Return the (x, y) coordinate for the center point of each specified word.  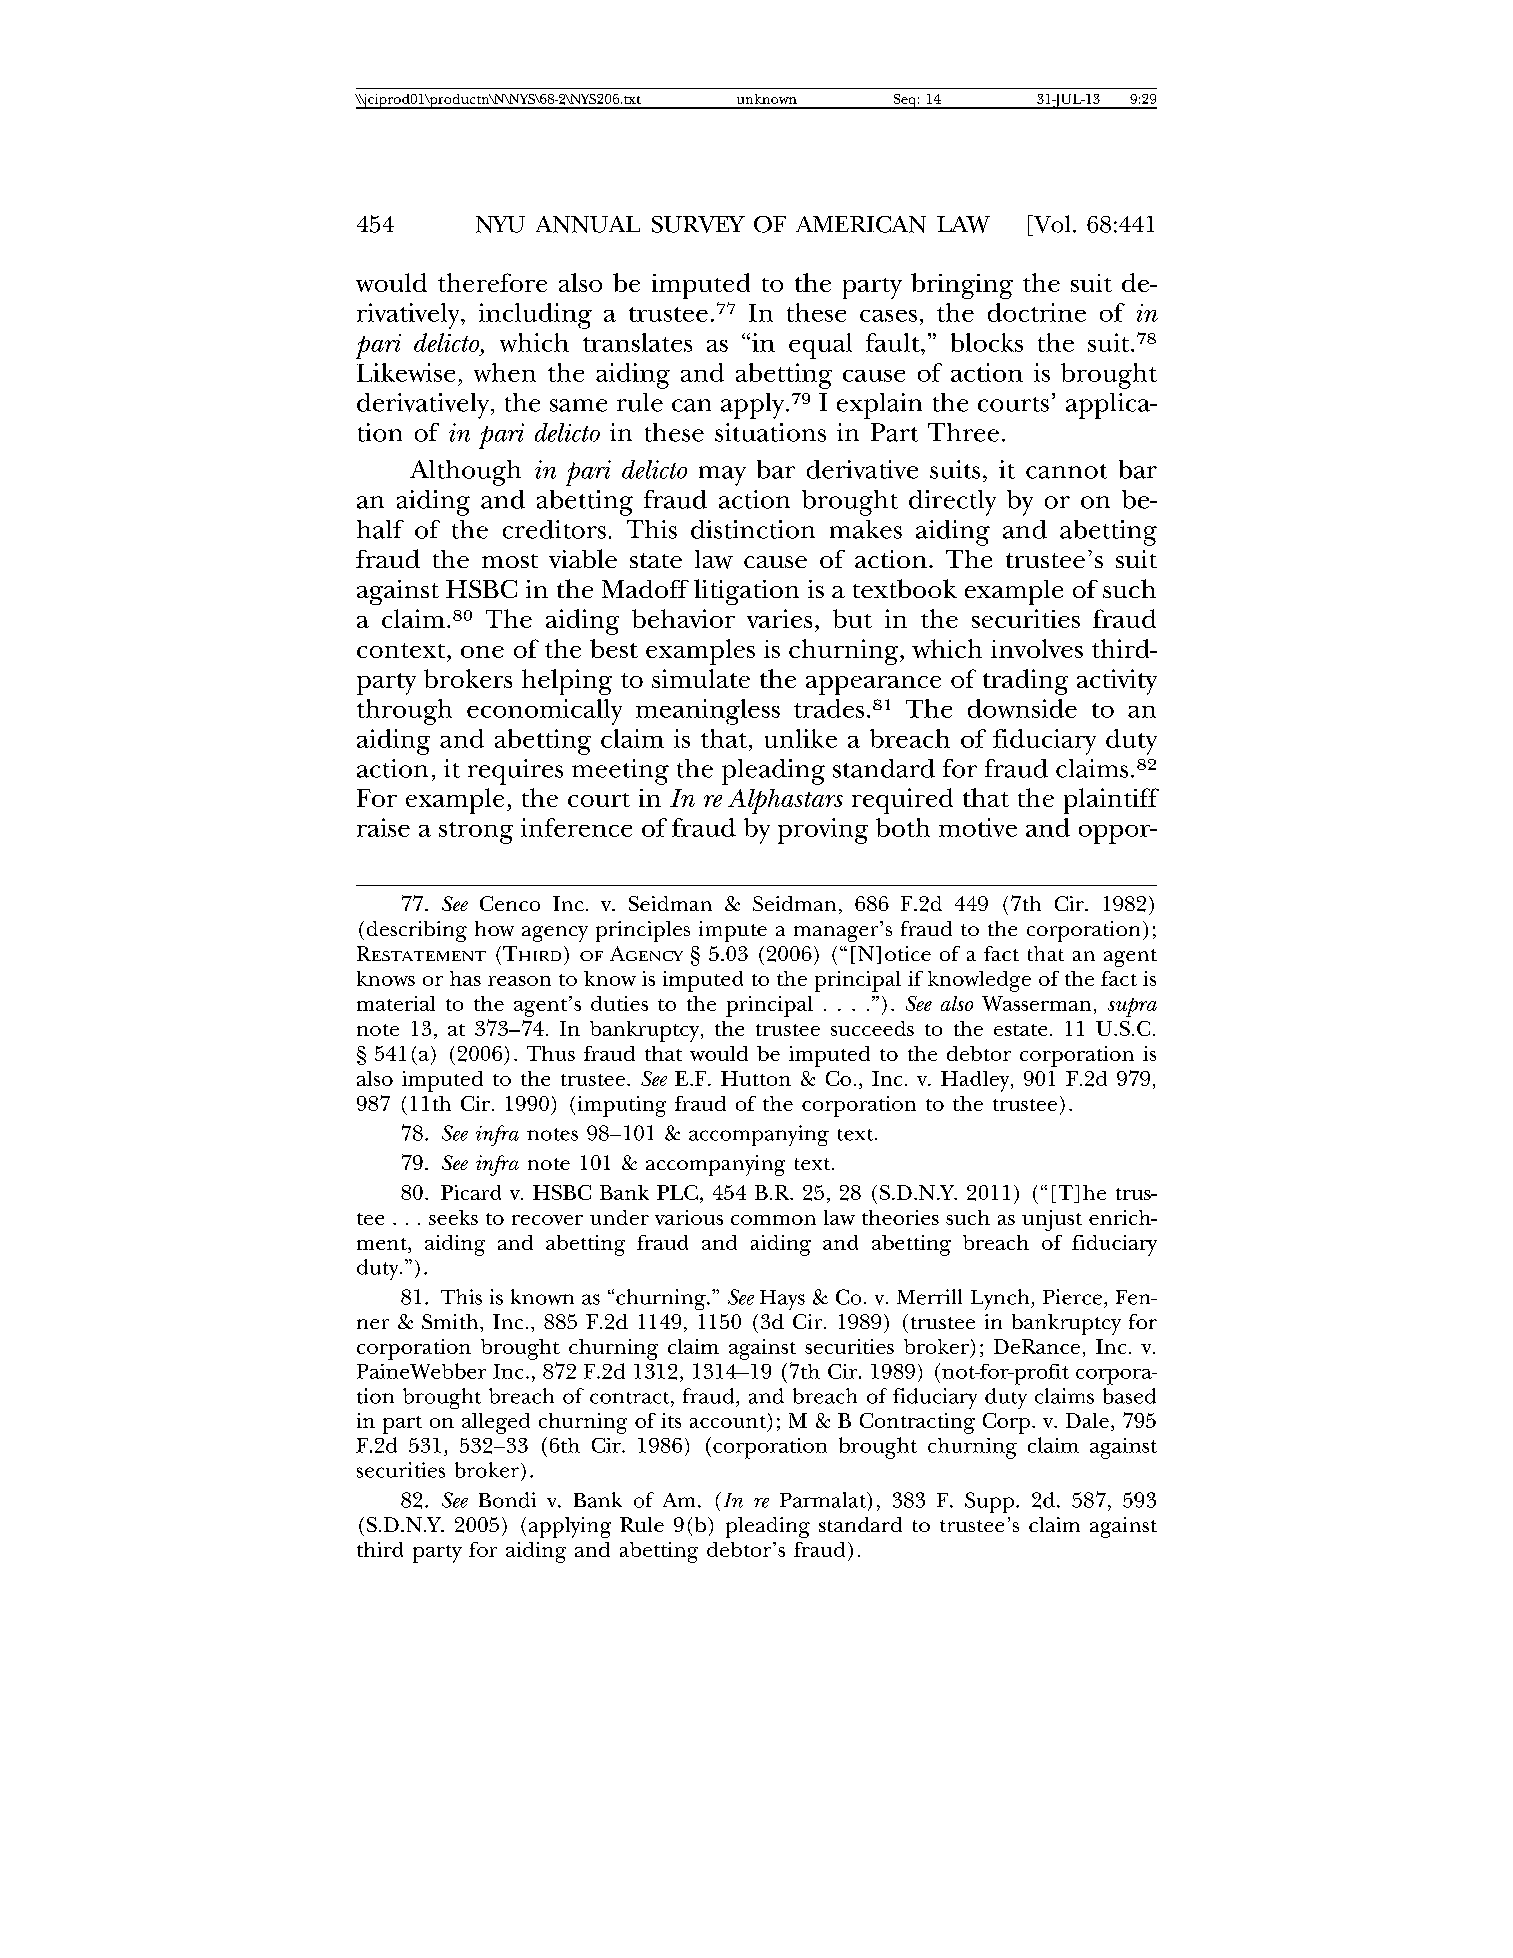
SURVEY (698, 224)
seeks (453, 1217)
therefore (492, 282)
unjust (1052, 1220)
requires (515, 772)
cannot (1066, 471)
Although (465, 473)
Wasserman (1036, 1003)
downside (1022, 708)
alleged (496, 1423)
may (722, 476)
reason (519, 981)
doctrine (1037, 312)
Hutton (756, 1078)
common (773, 1220)
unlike (801, 738)
